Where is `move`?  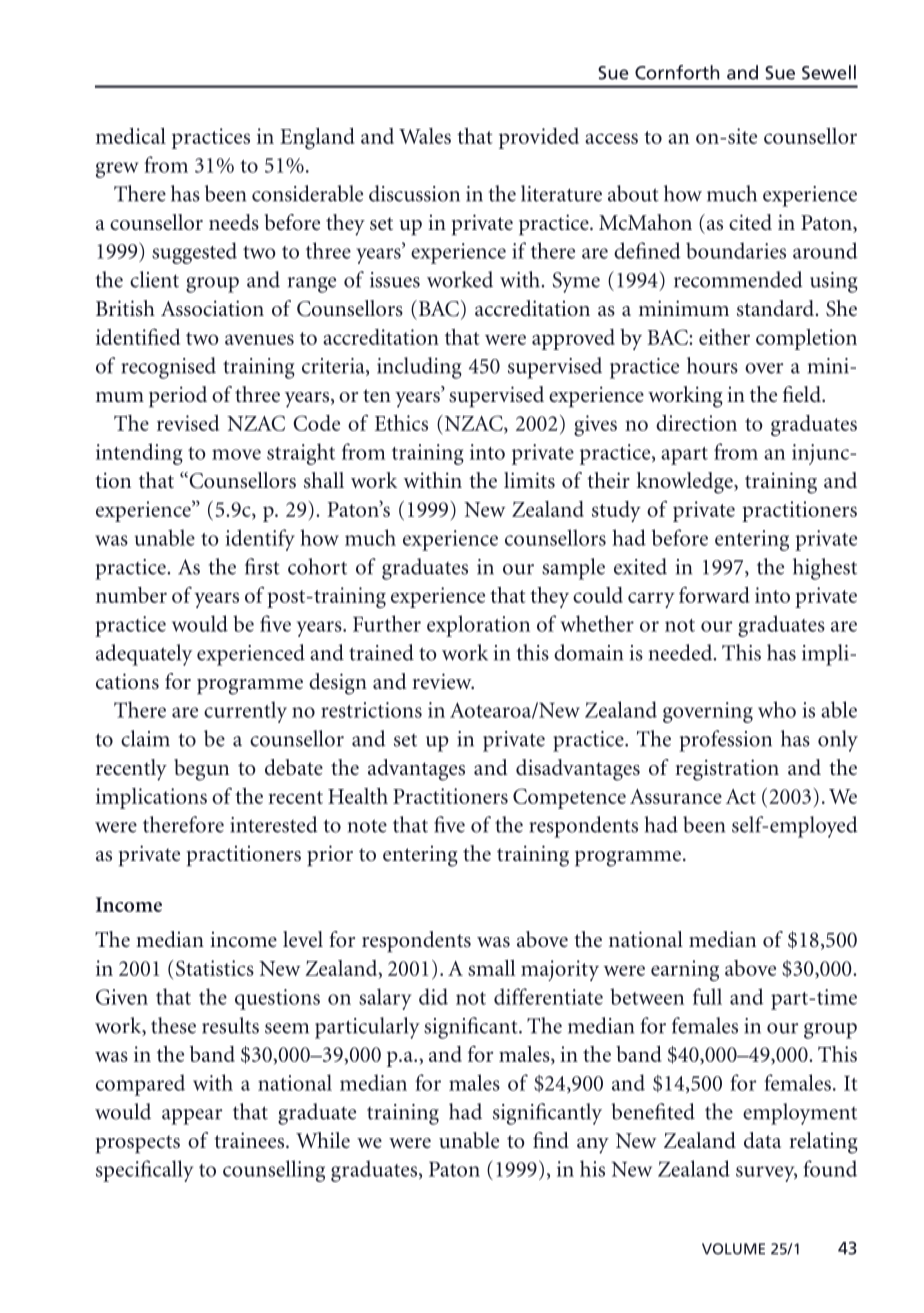
move is located at coordinates (236, 454).
